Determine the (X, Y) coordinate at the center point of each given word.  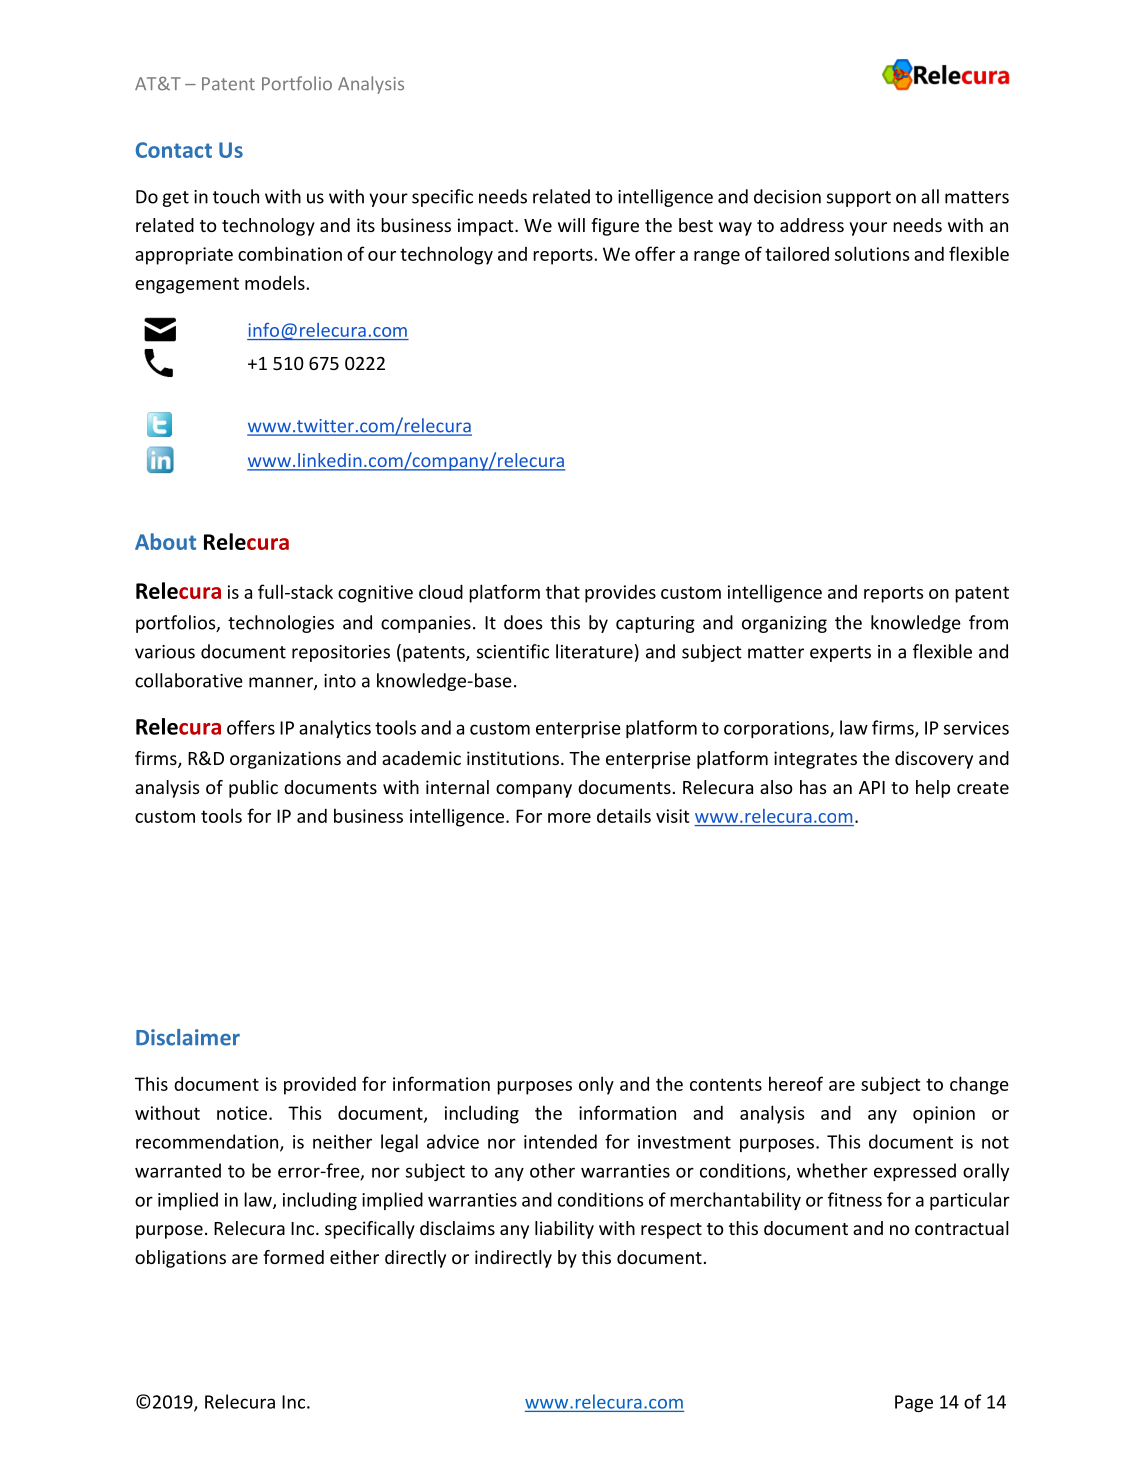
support (859, 199)
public (253, 789)
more (569, 818)
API (872, 787)
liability (564, 1230)
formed (293, 1257)
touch (236, 196)
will (571, 225)
